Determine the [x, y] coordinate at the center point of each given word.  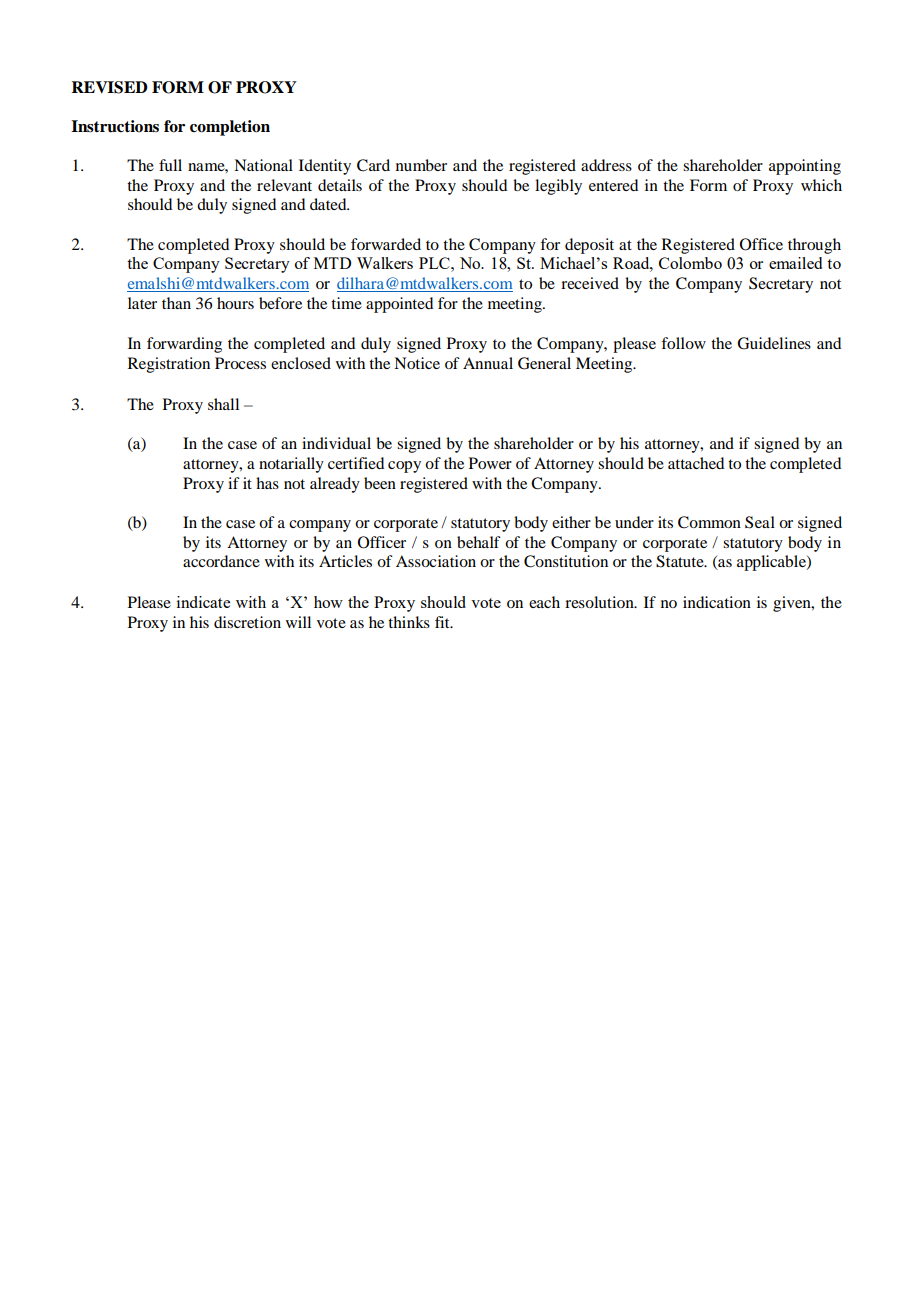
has [267, 483]
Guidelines [774, 343]
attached [696, 463]
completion [230, 128]
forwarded [386, 244]
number [421, 165]
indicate [203, 602]
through [814, 246]
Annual [488, 363]
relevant [284, 185]
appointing [805, 167]
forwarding [184, 345]
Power [490, 463]
